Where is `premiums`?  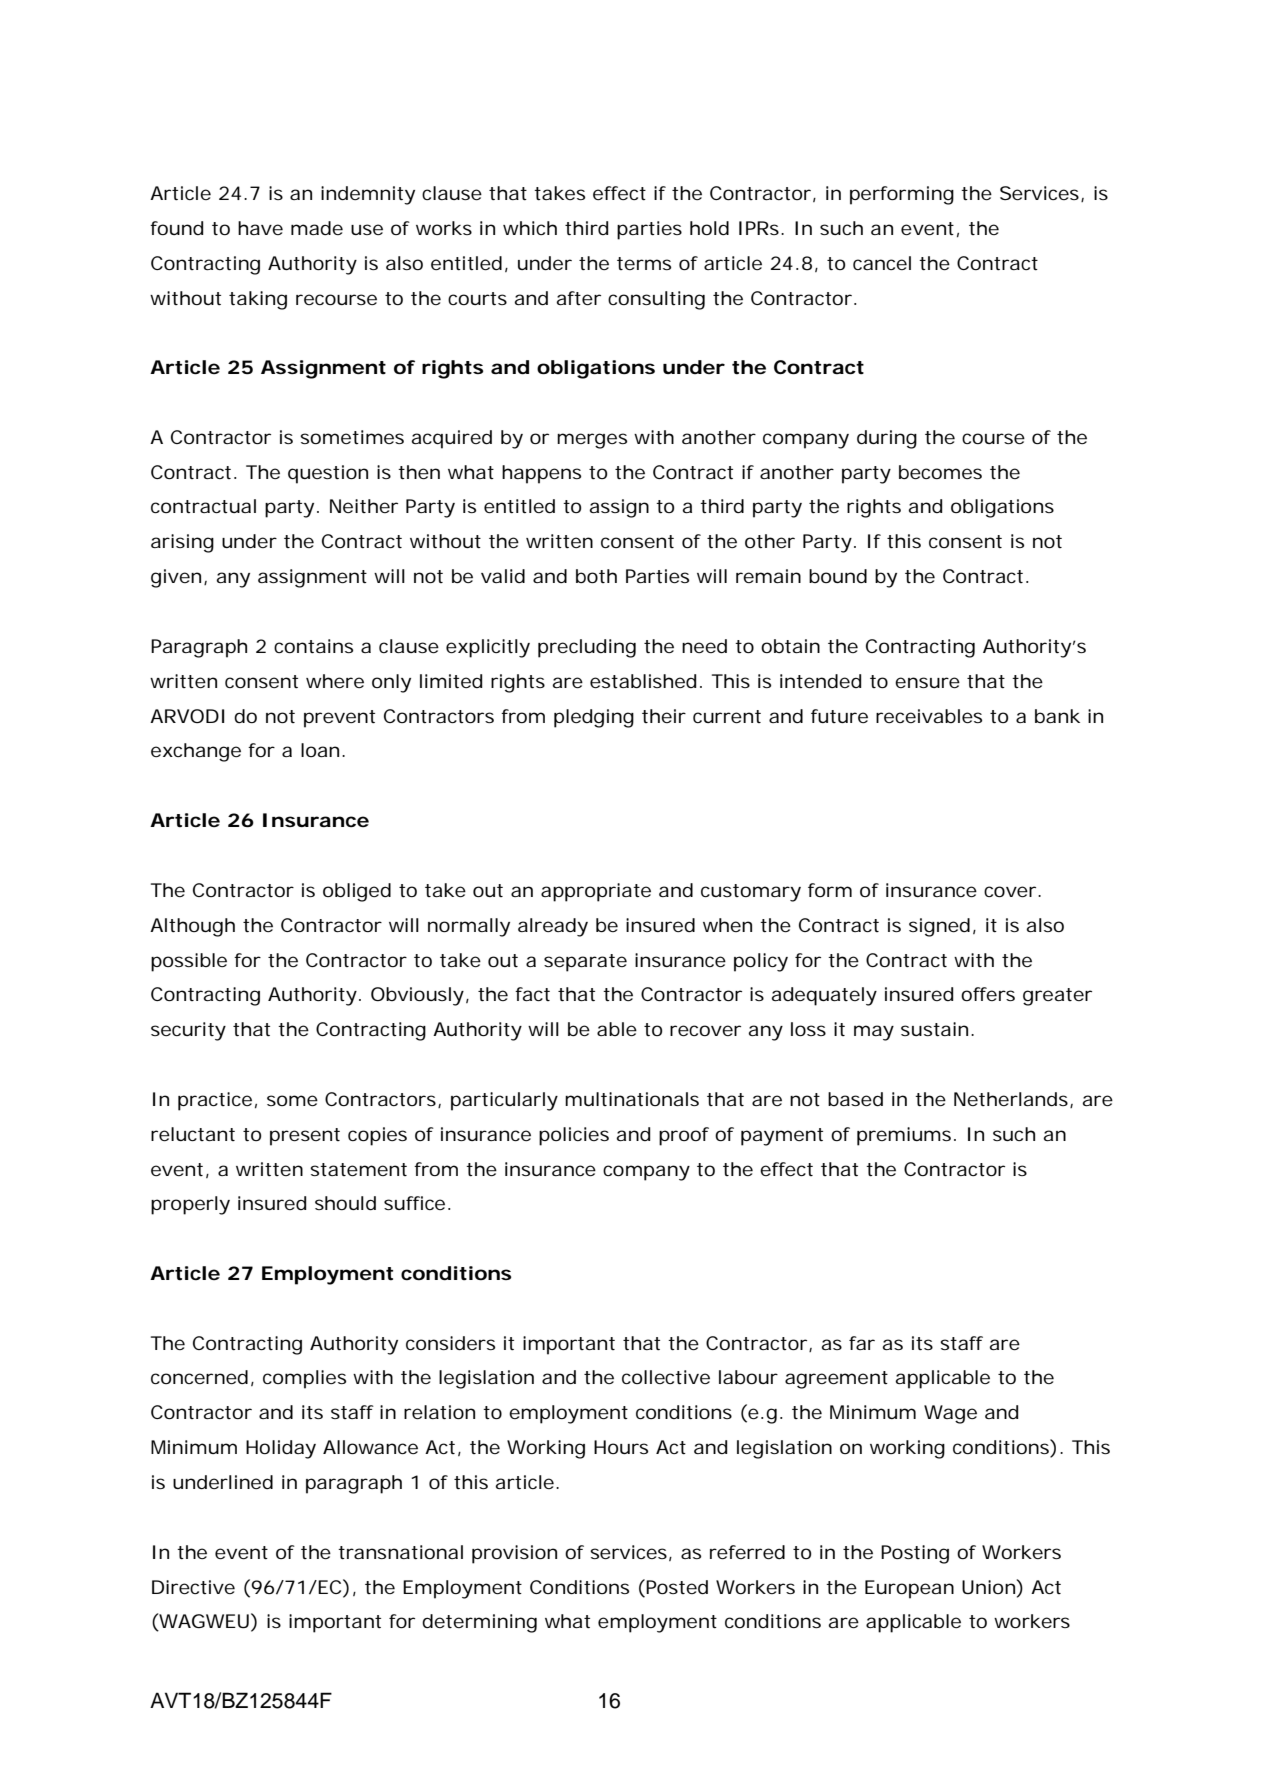 premiums is located at coordinates (904, 1136).
